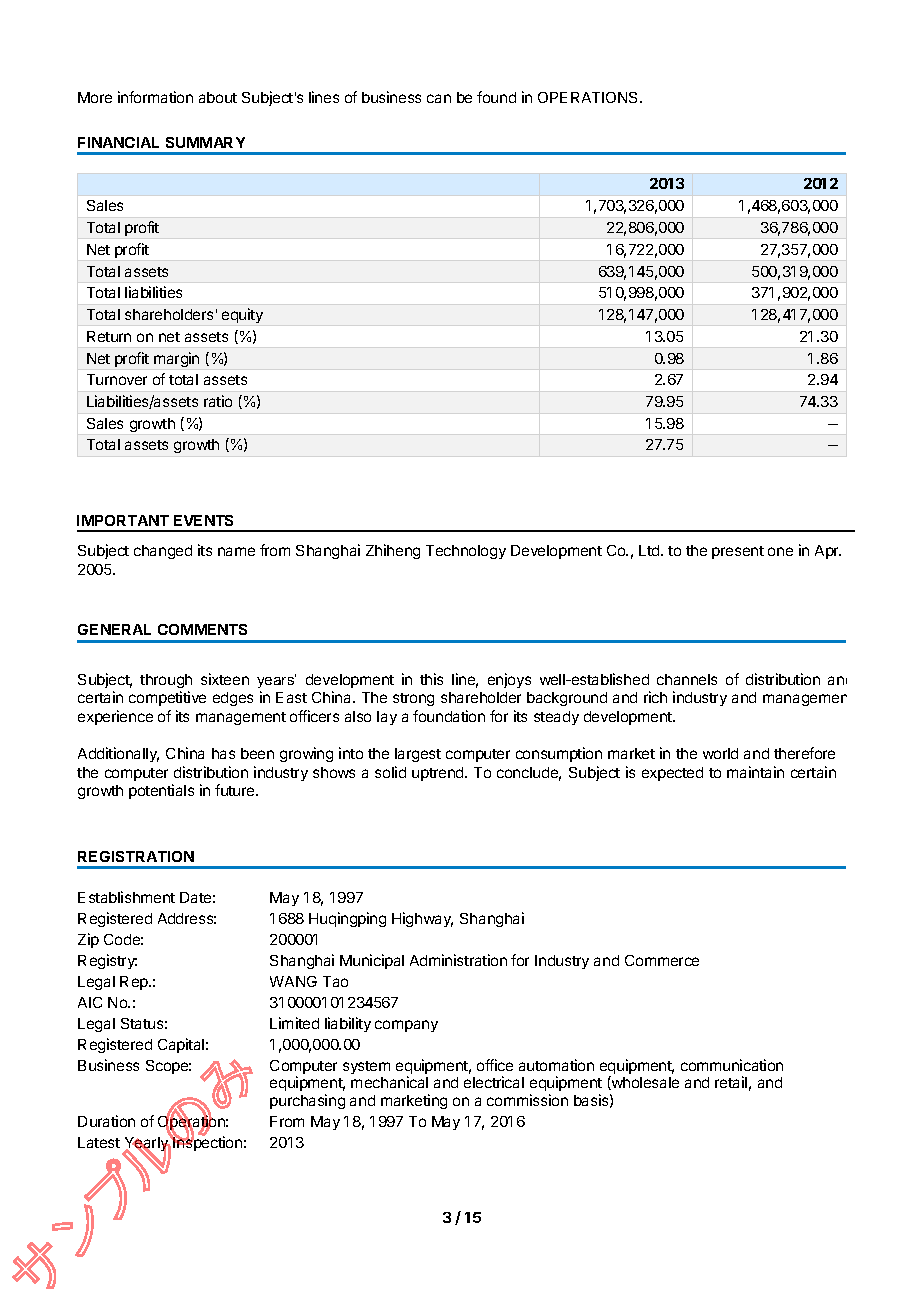 This screenshot has width=924, height=1308. What do you see at coordinates (161, 791) in the screenshot?
I see `potentials` at bounding box center [161, 791].
